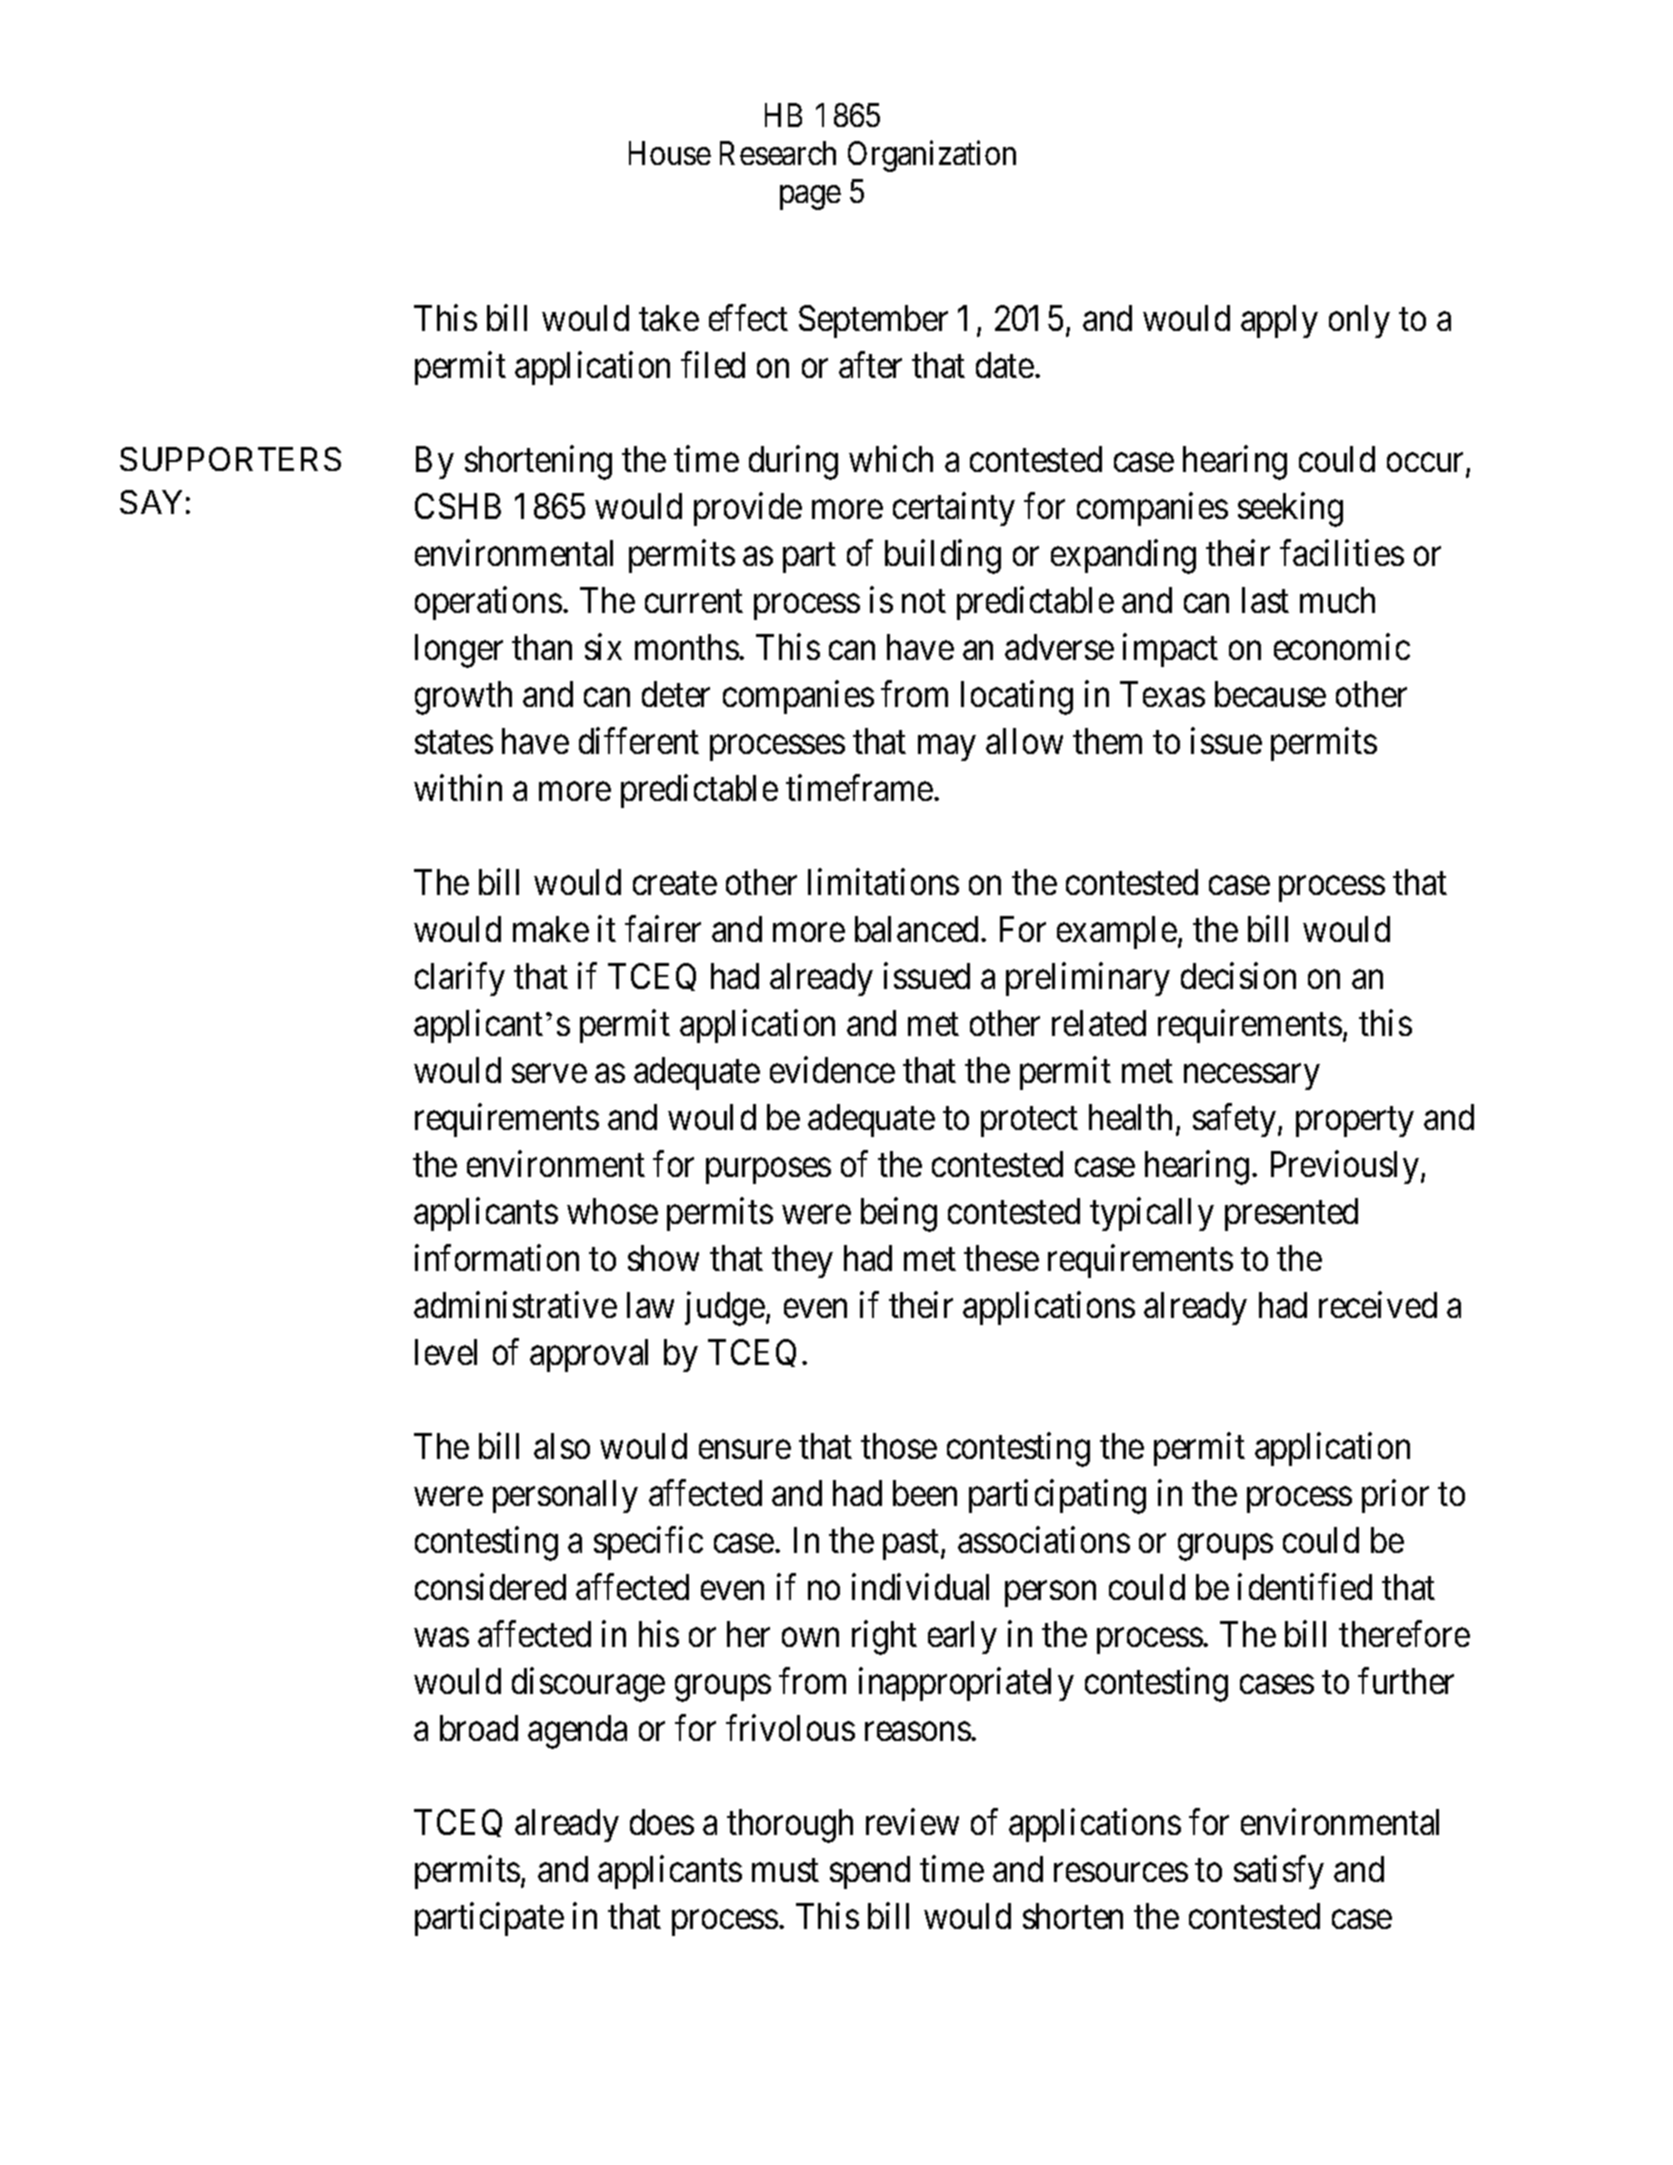  What do you see at coordinates (446, 1352) in the image?
I see `level` at bounding box center [446, 1352].
